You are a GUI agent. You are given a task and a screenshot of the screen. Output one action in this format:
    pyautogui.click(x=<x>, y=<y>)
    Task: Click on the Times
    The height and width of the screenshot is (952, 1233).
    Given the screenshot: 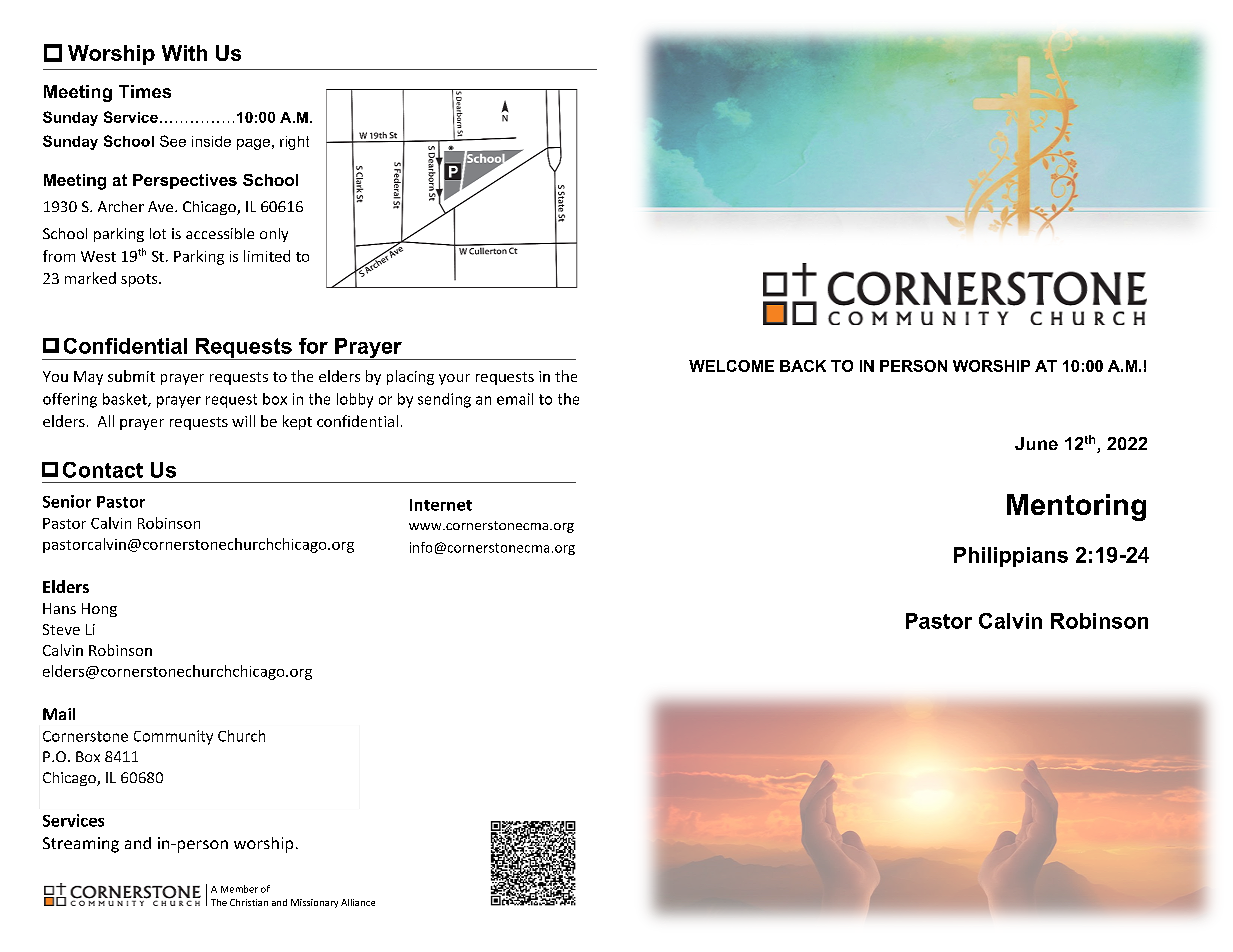 What is the action you would take?
    pyautogui.click(x=145, y=91)
